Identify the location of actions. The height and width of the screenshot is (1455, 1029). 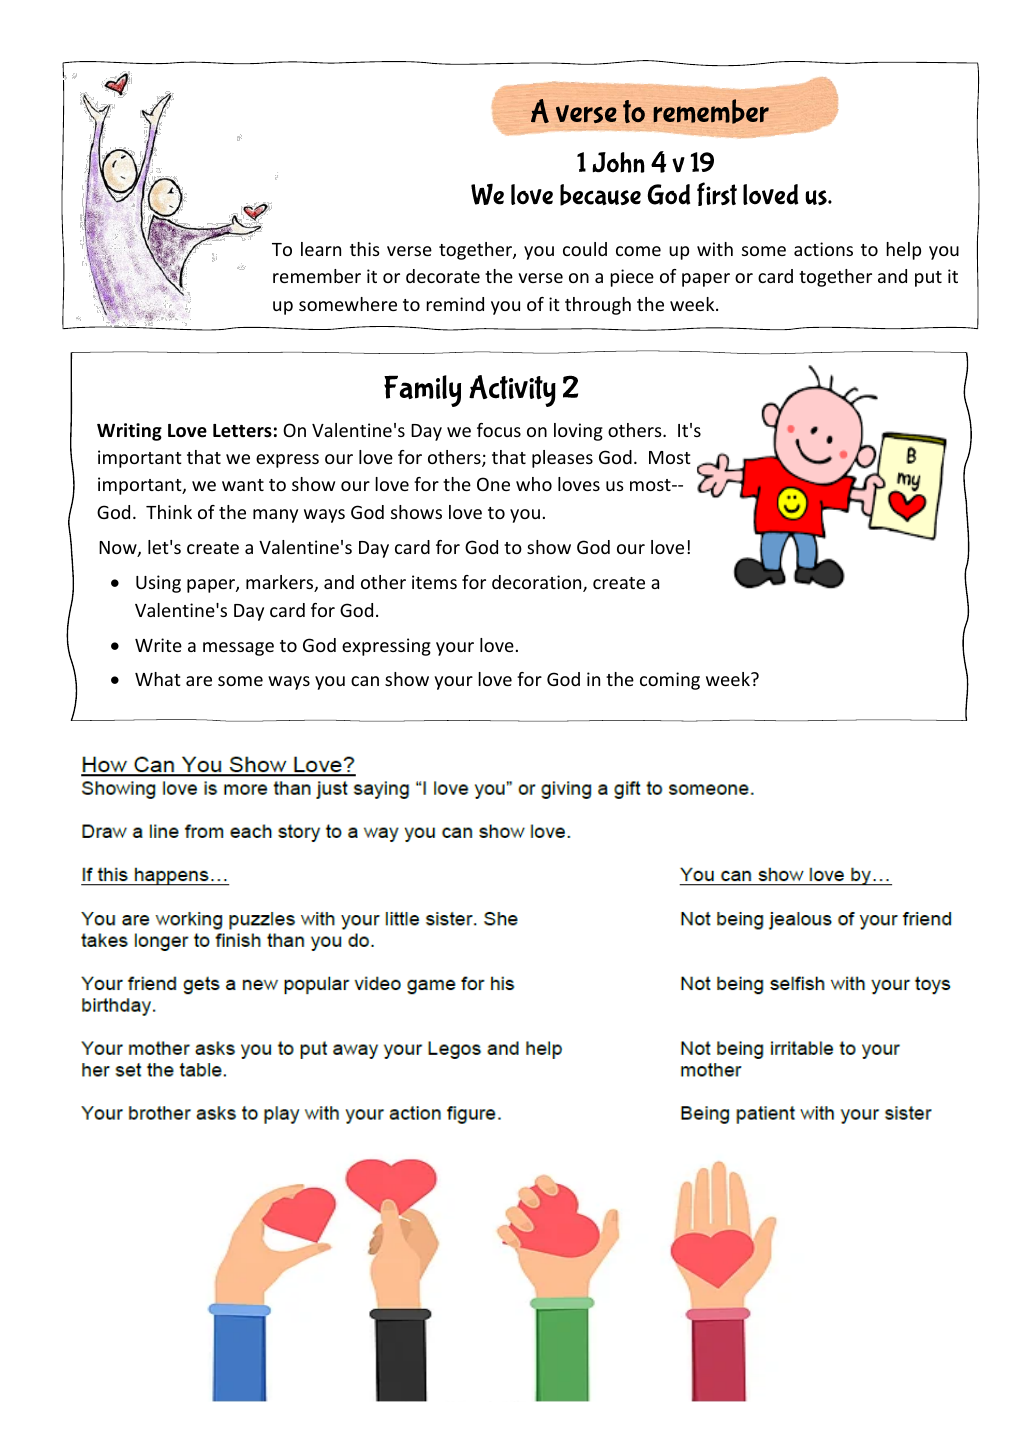
(823, 249).
